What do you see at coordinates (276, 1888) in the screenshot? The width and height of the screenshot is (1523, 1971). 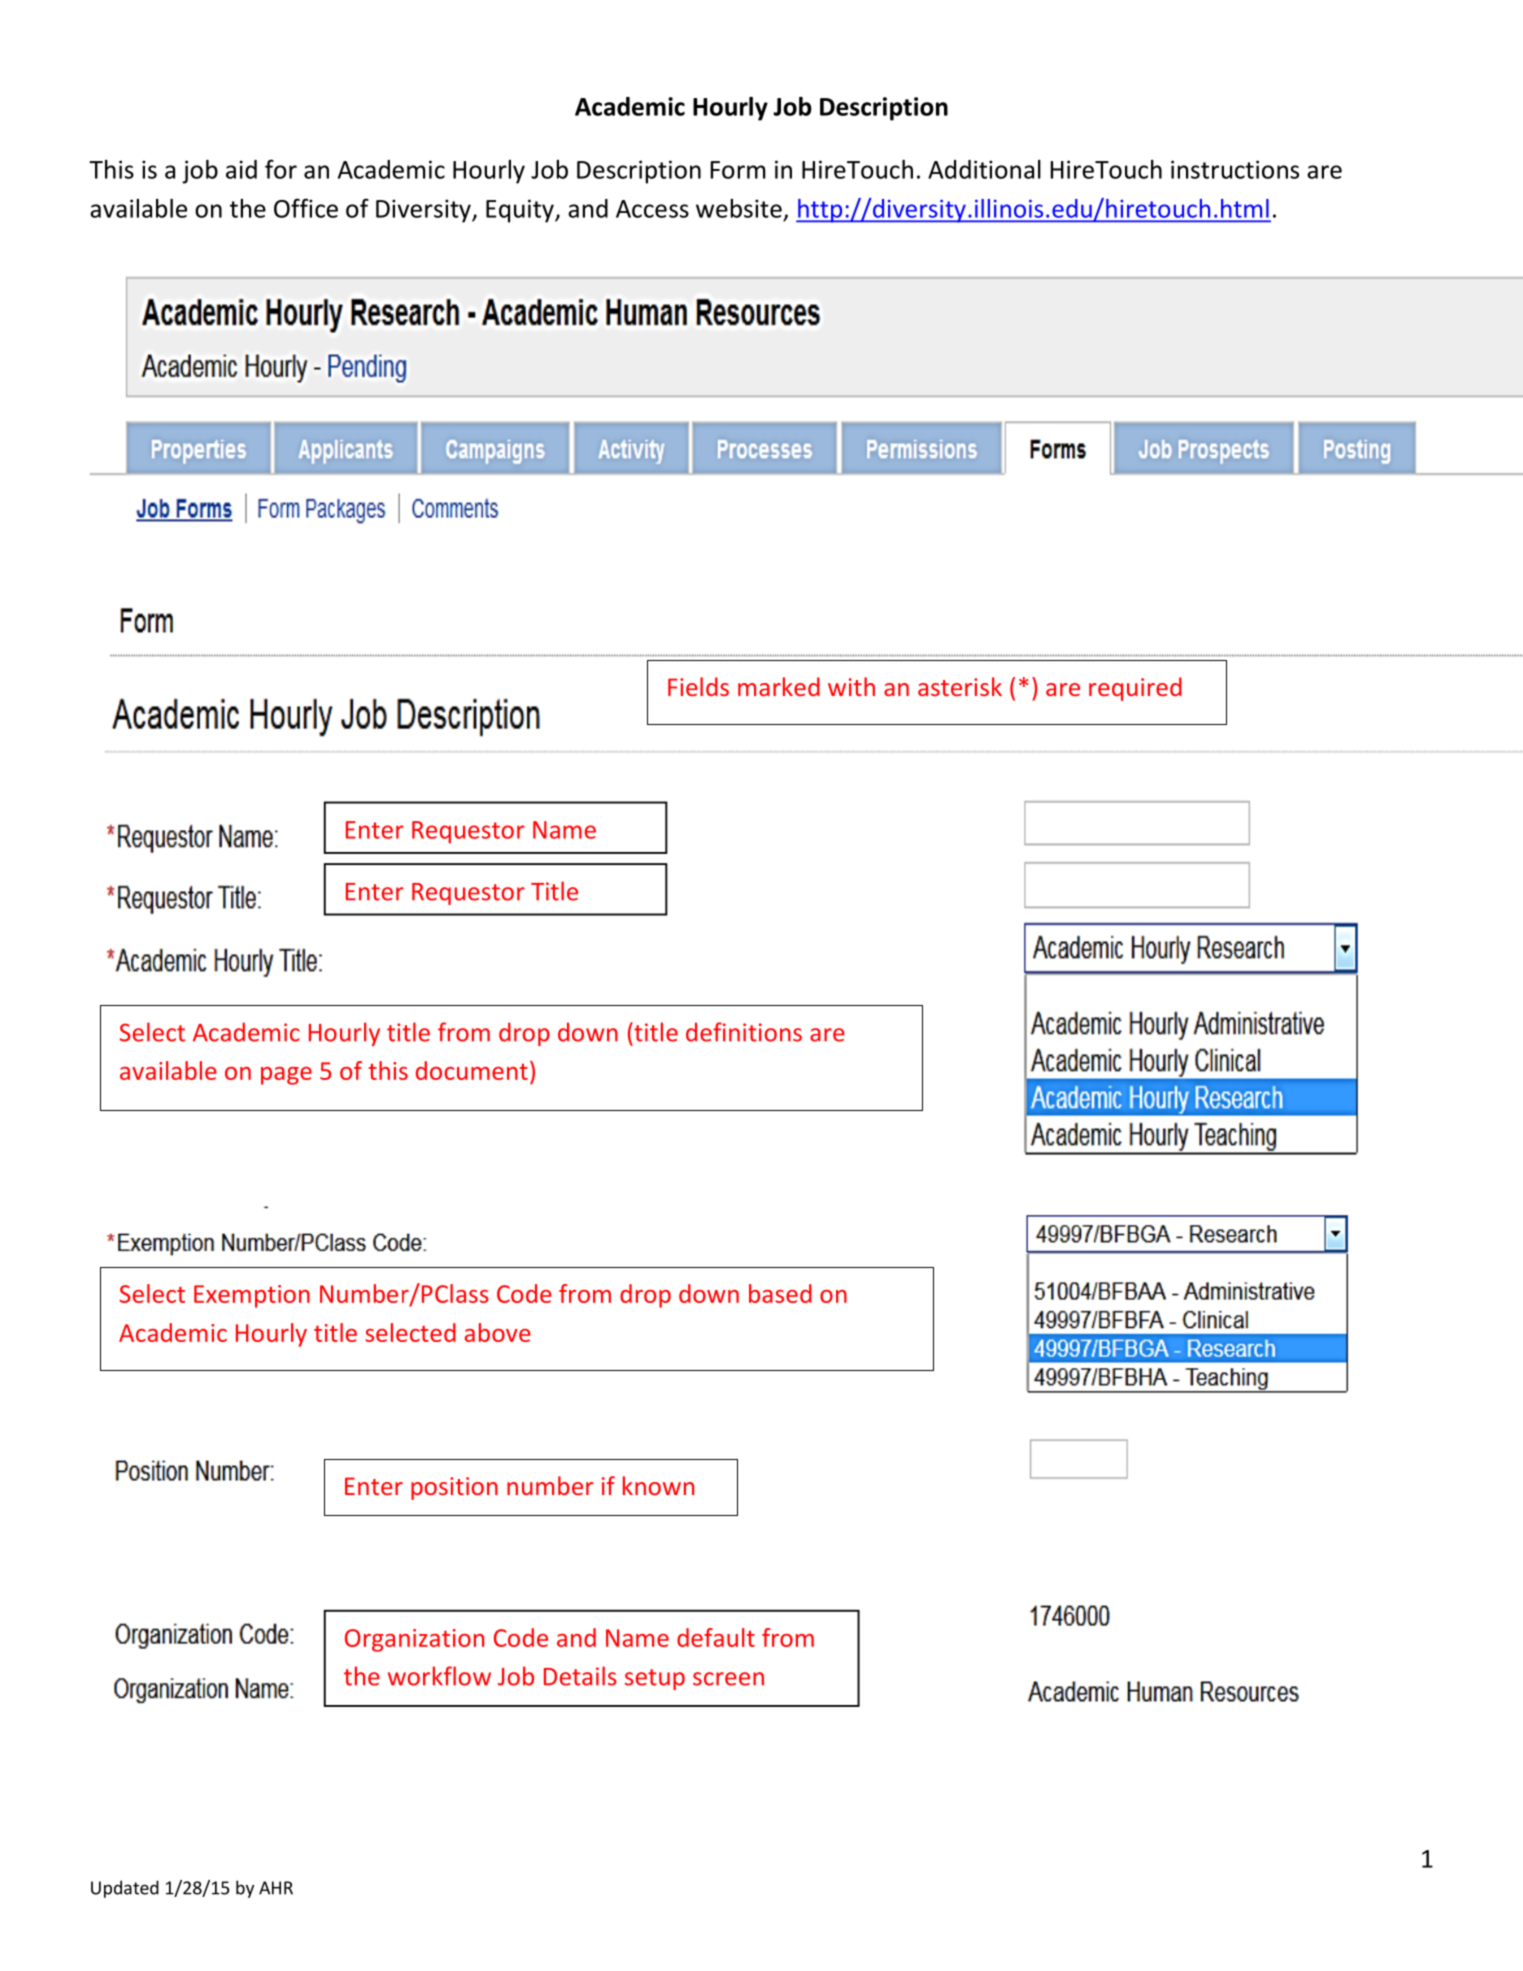 I see `AHR` at bounding box center [276, 1888].
